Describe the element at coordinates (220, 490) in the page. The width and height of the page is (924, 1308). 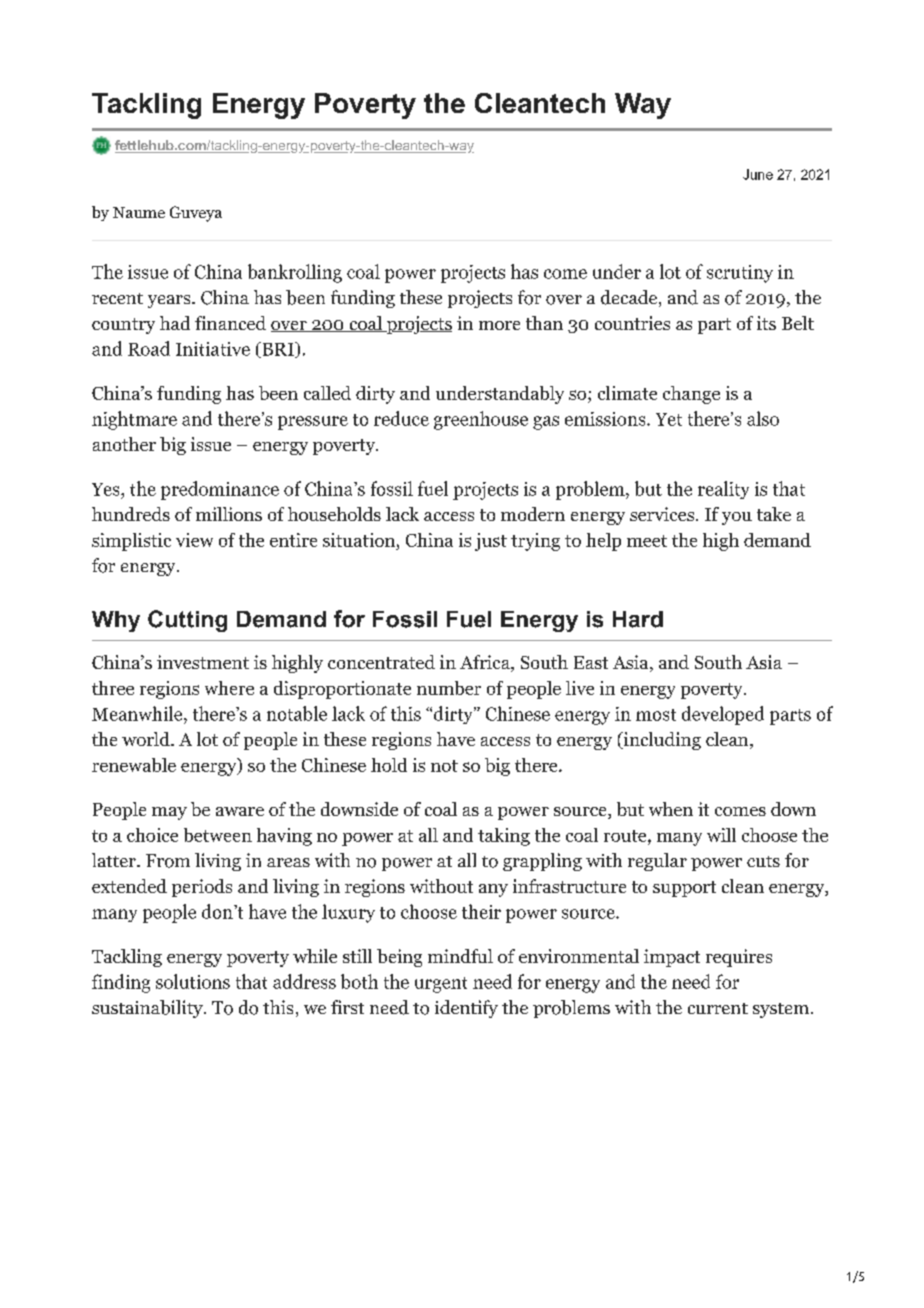
I see `predominance` at that location.
